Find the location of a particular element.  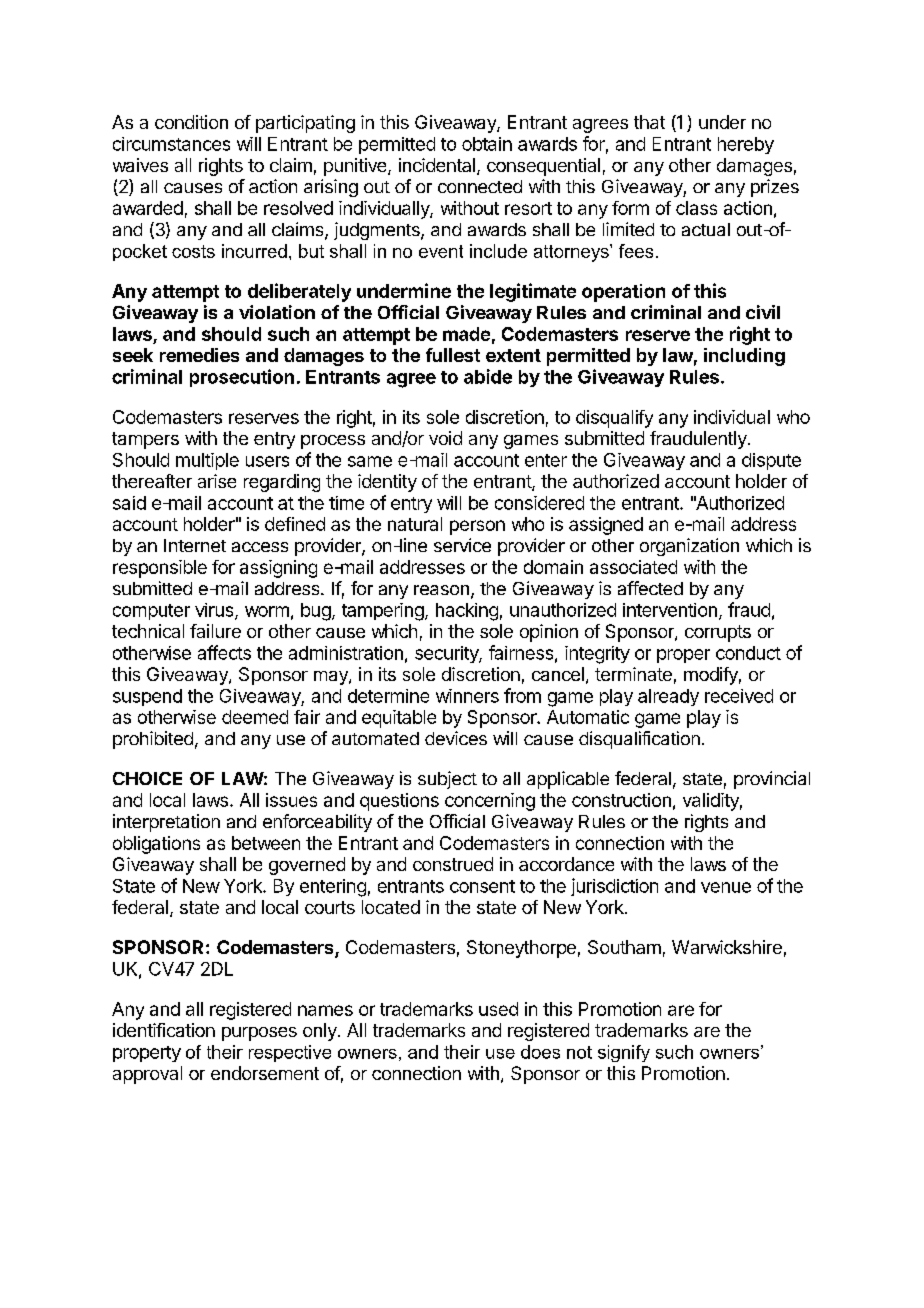

circumstances is located at coordinates (171, 144).
